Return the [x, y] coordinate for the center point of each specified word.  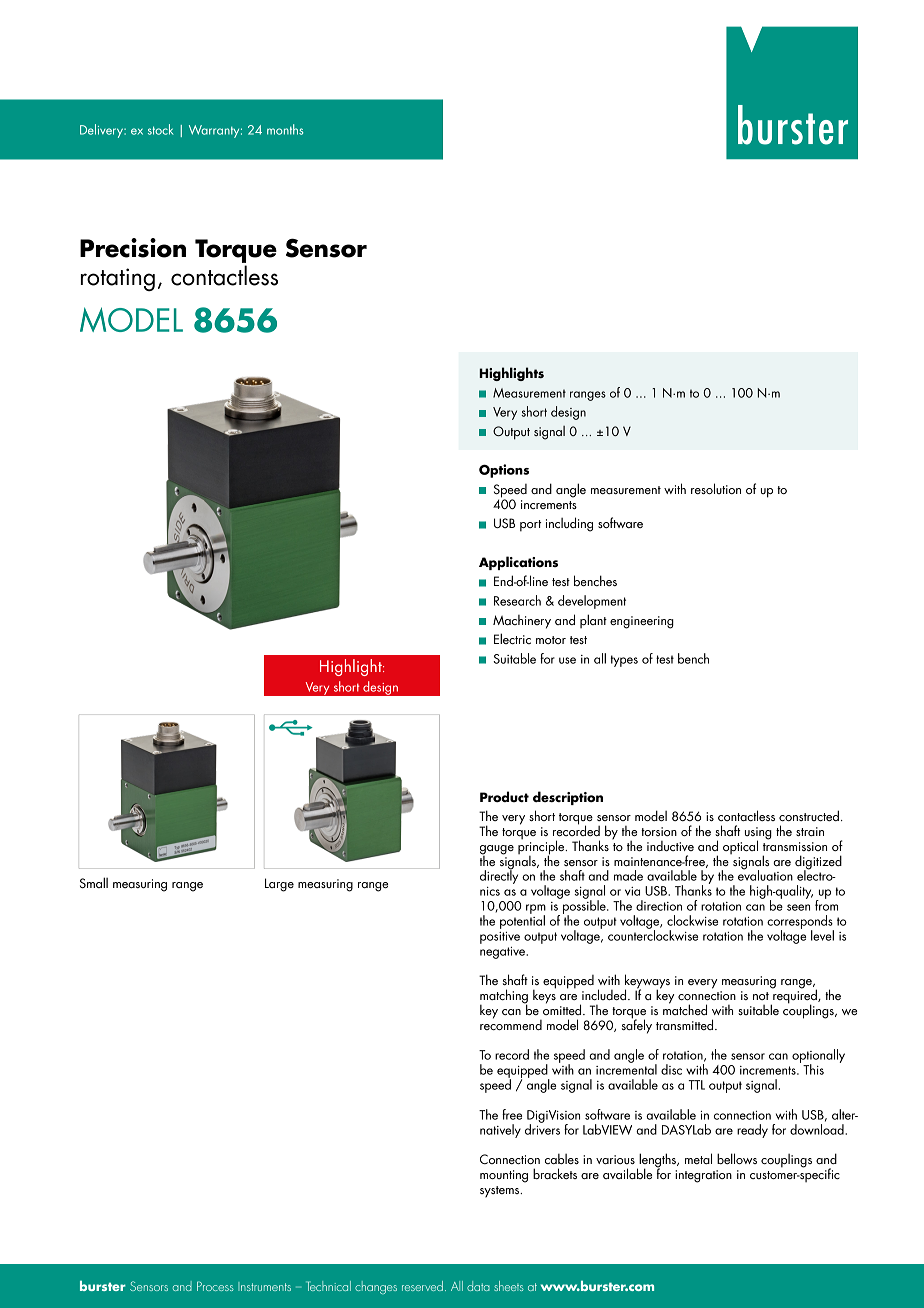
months [285, 129]
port [530, 526]
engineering [642, 622]
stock [161, 129]
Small [94, 882]
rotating [118, 279]
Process [215, 1286]
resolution [716, 488]
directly [499, 876]
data [478, 1286]
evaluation [765, 874]
